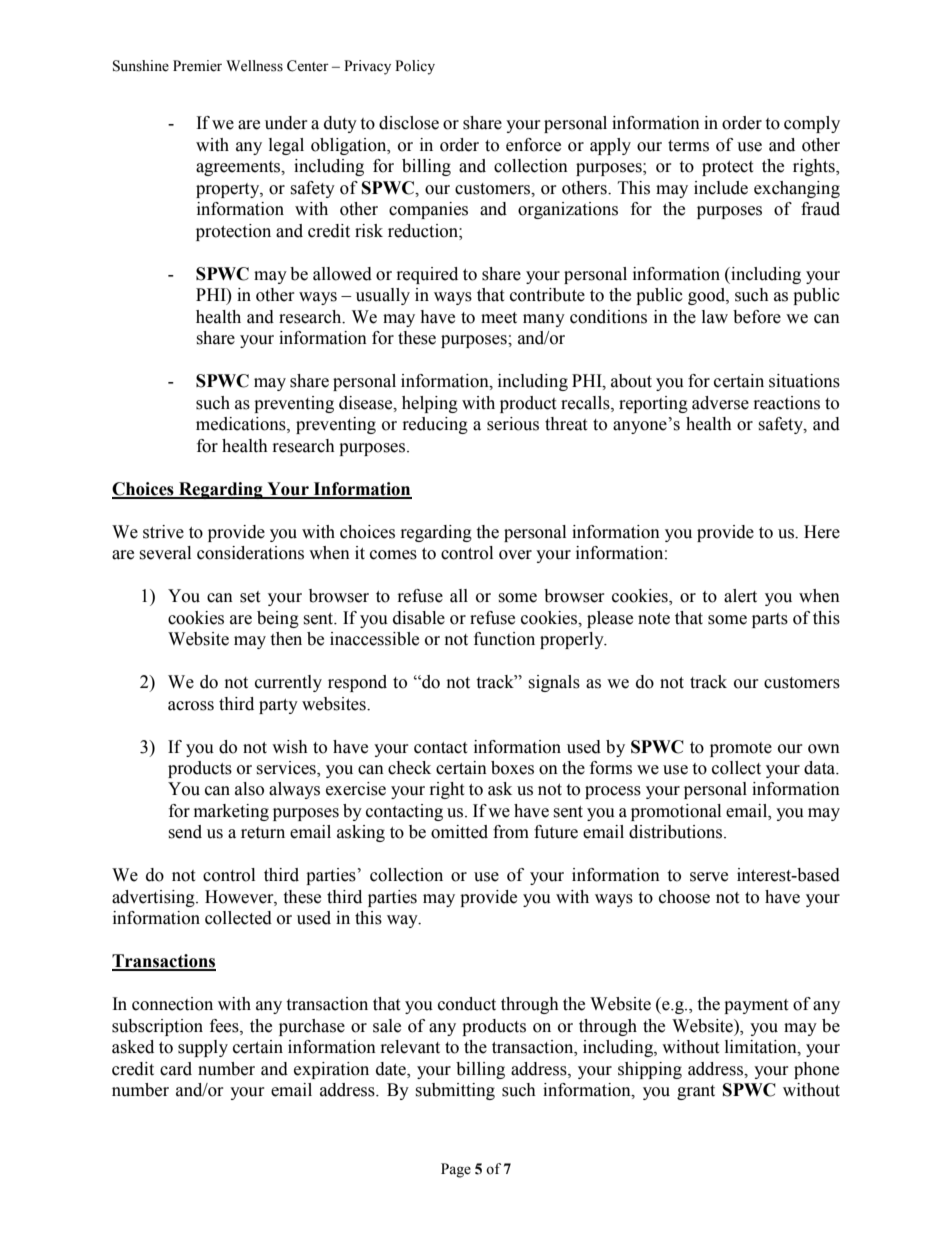 This screenshot has width=952, height=1233. I want to click on disease, so click(367, 403).
